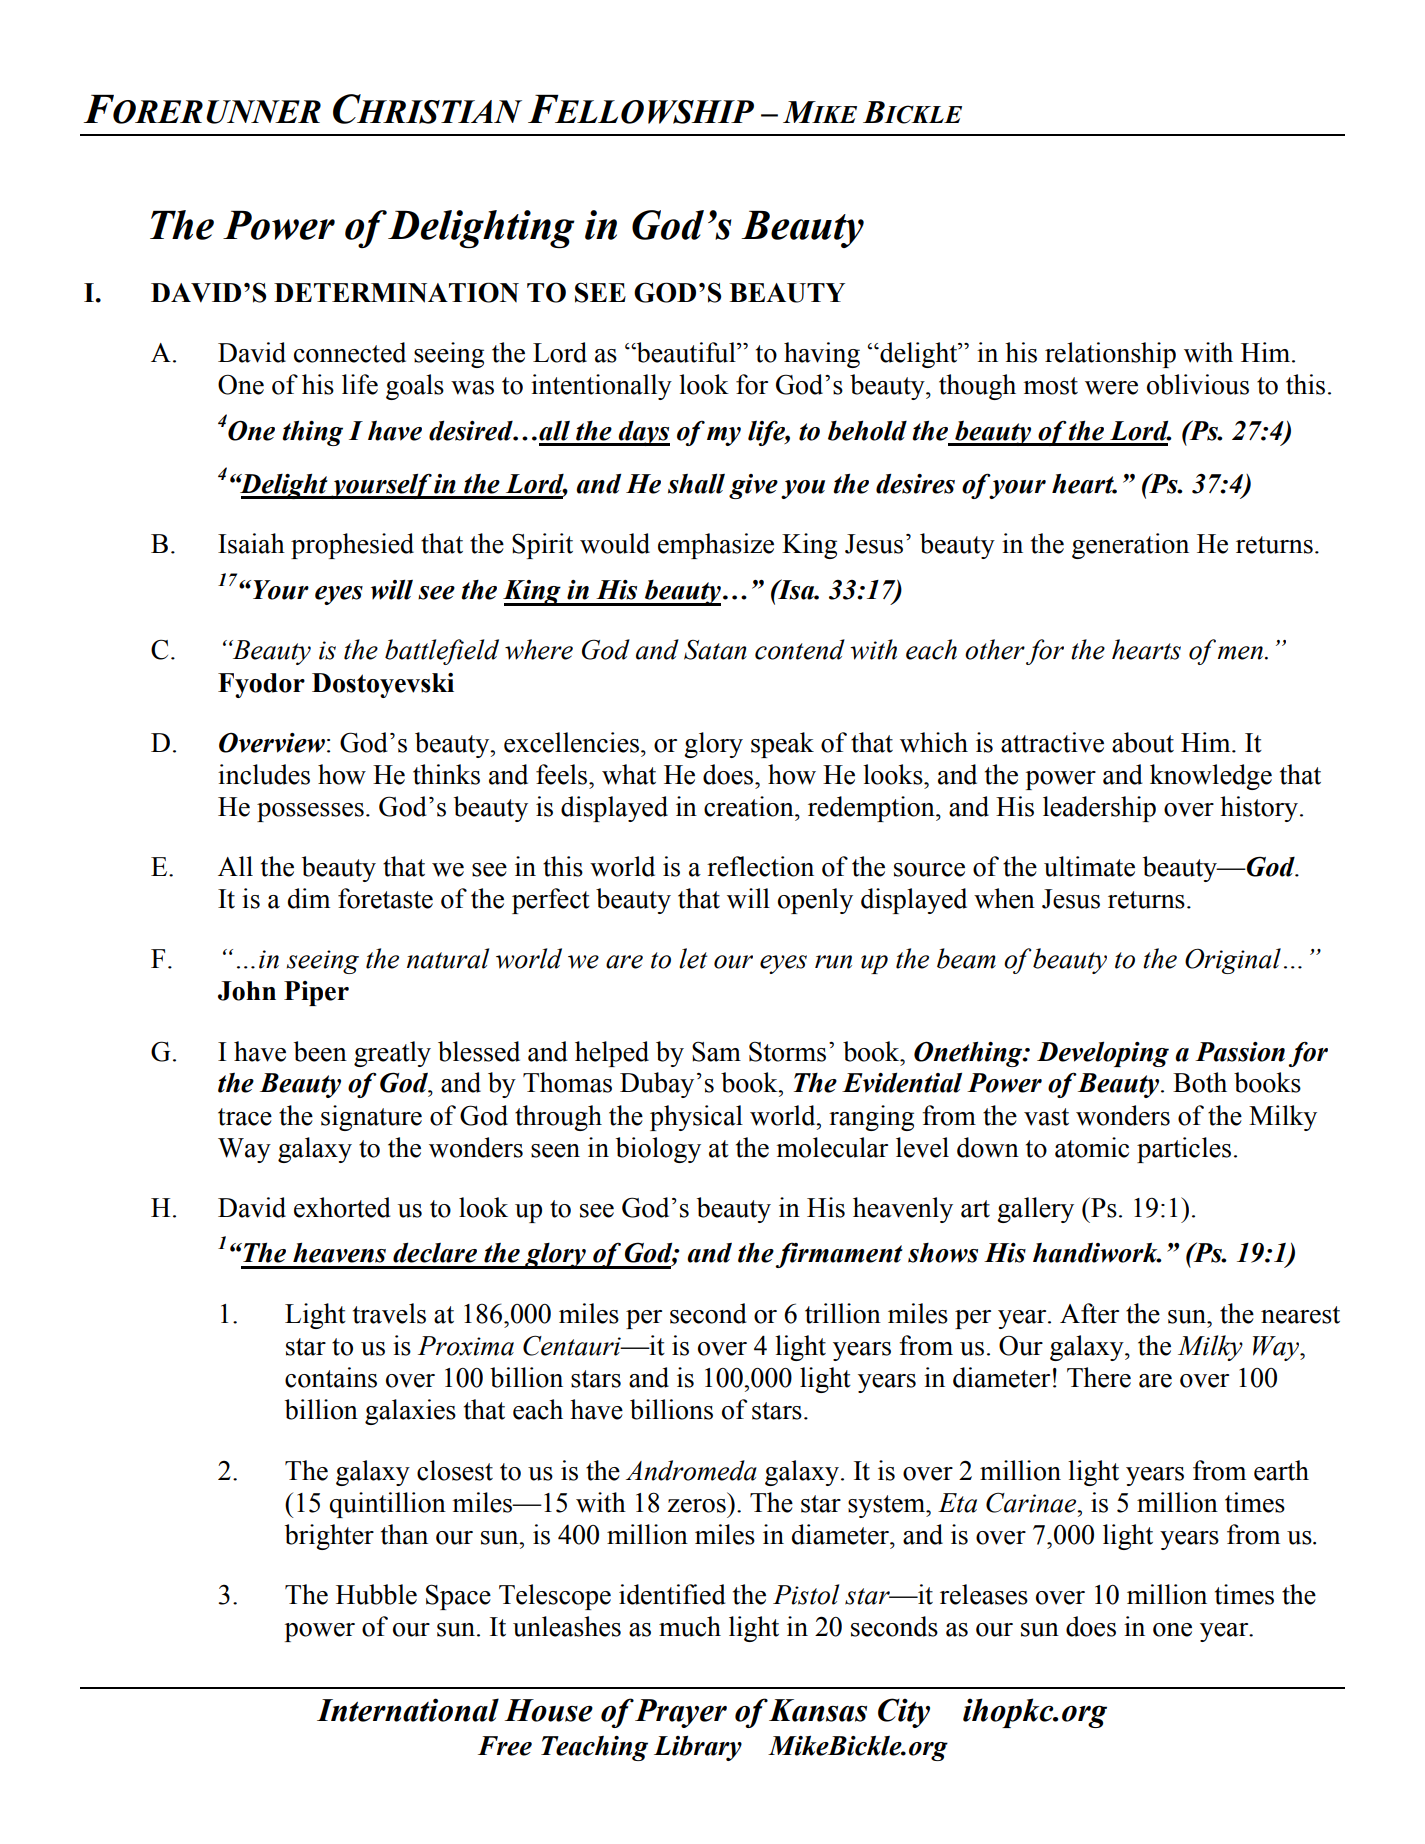 The height and width of the page is (1844, 1425). Describe the element at coordinates (408, 1710) in the page. I see `International` at that location.
